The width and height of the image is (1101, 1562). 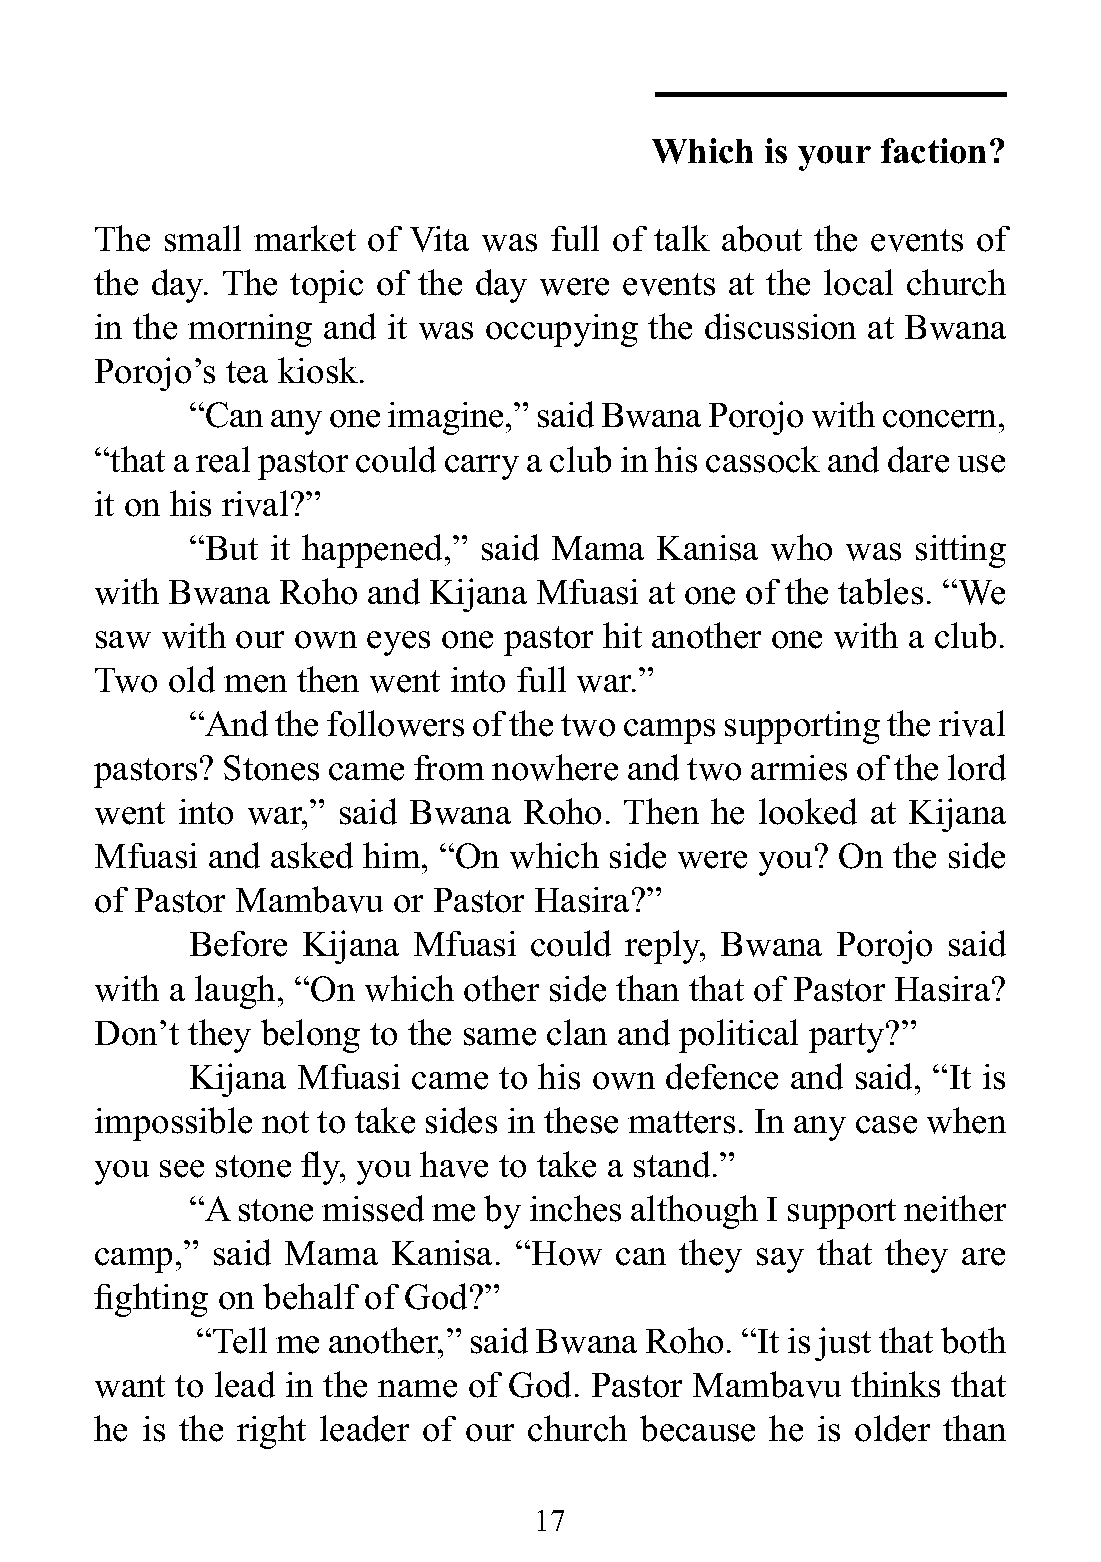 What do you see at coordinates (271, 1432) in the image?
I see `right` at bounding box center [271, 1432].
